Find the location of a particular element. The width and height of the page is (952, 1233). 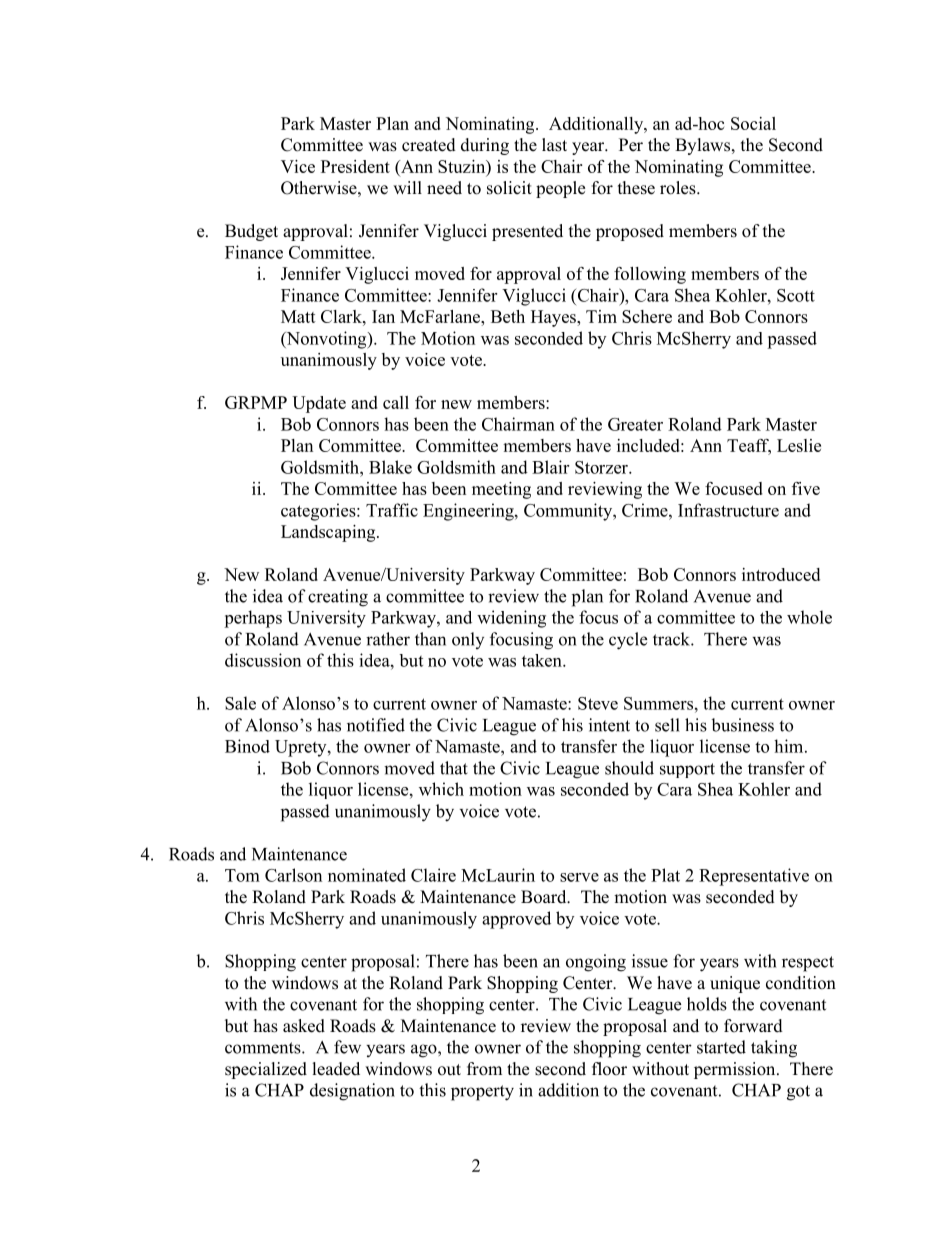

Social is located at coordinates (753, 123).
